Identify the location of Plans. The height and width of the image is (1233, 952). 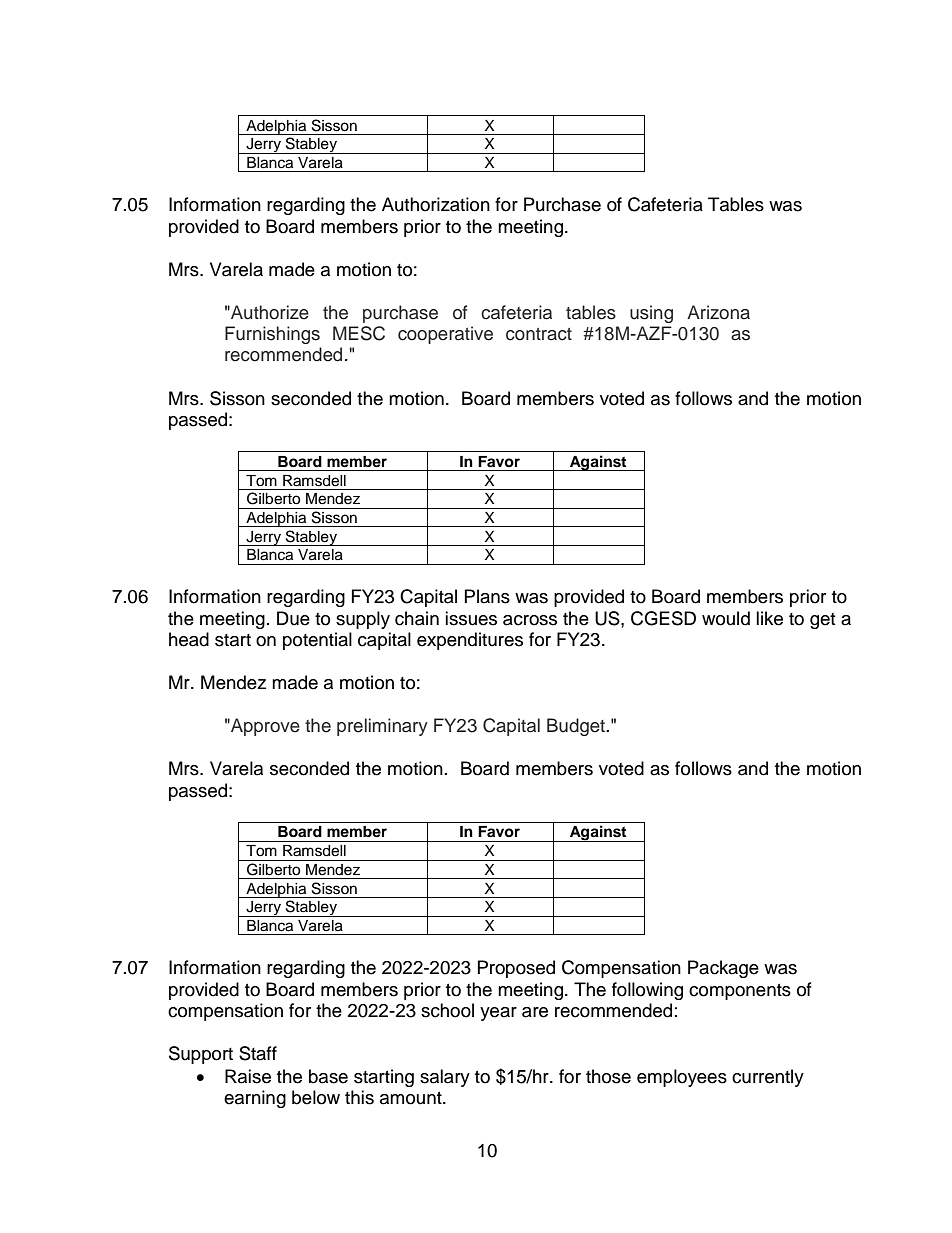
(487, 596).
